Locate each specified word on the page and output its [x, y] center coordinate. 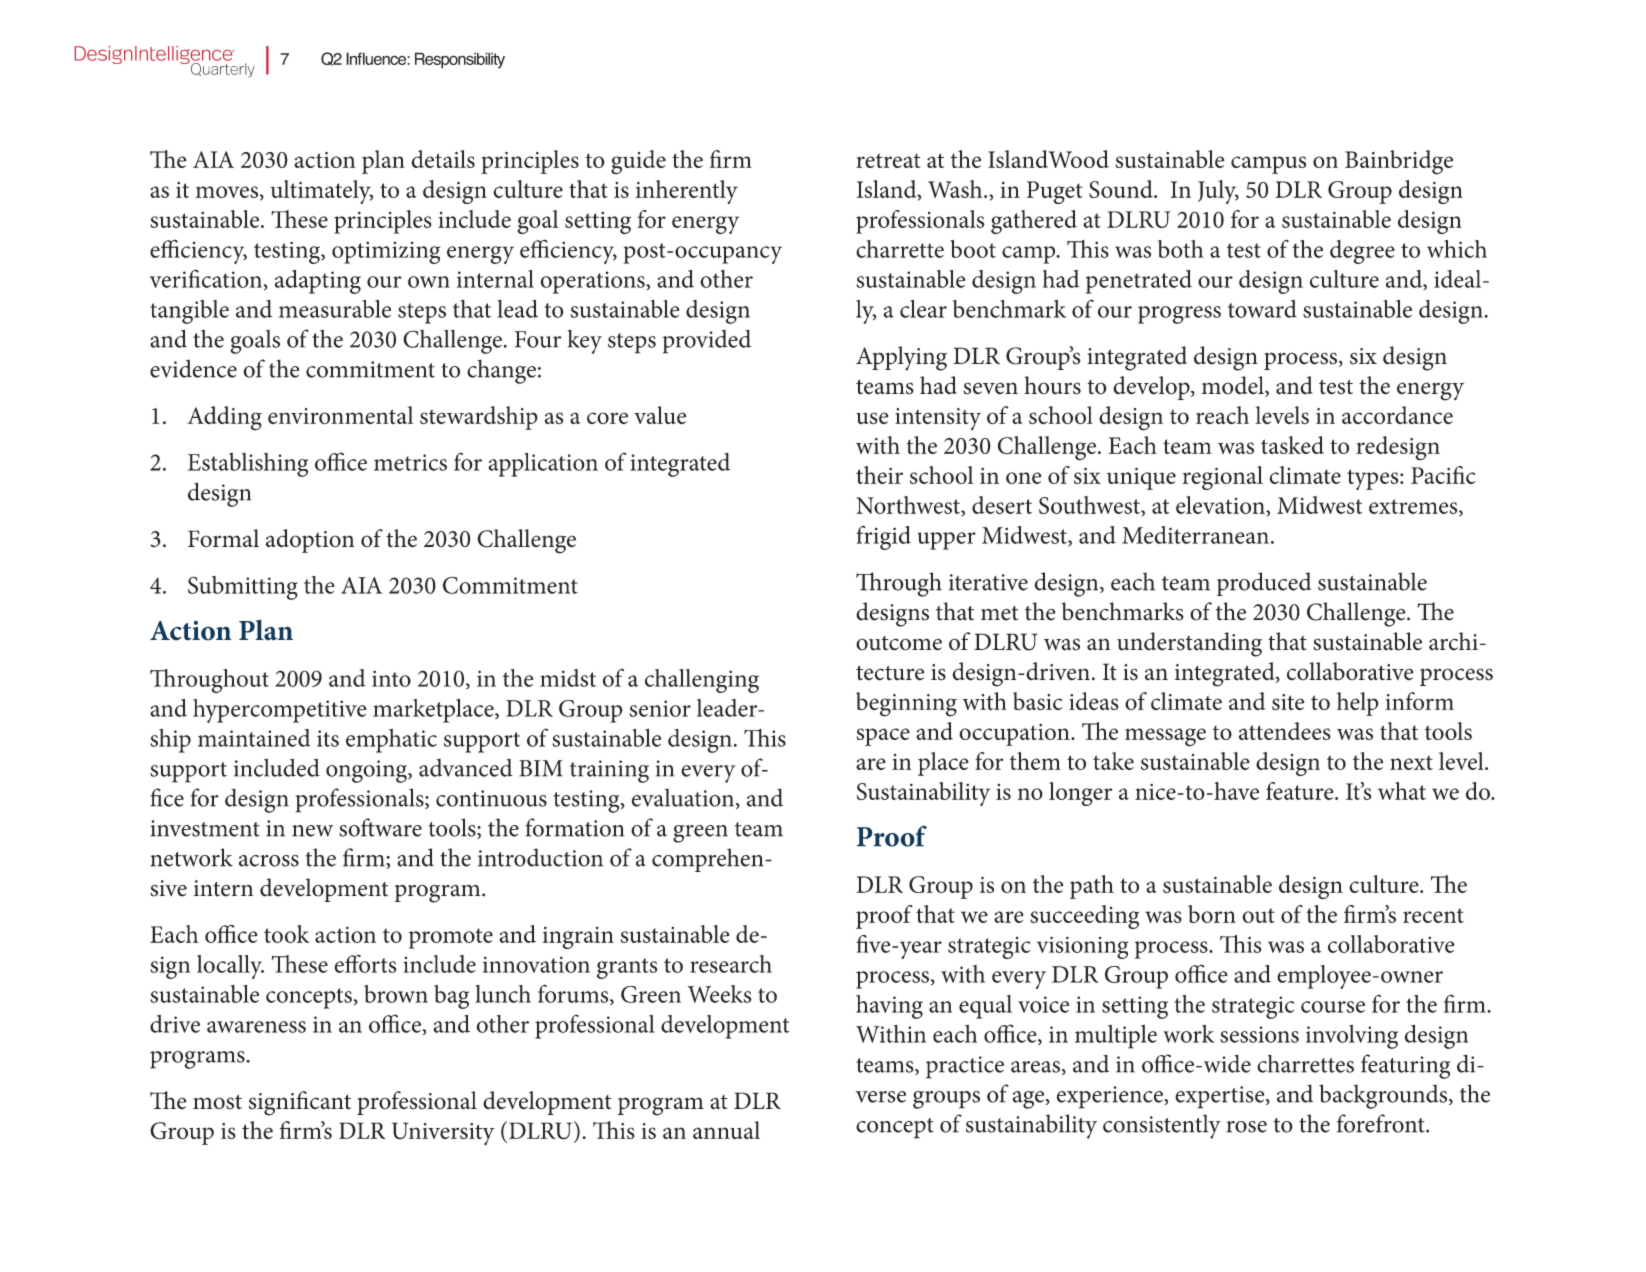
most [217, 1102]
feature [1301, 791]
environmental [340, 415]
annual [726, 1130]
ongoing [368, 771]
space [883, 737]
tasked [1292, 445]
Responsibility [460, 60]
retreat [888, 160]
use [872, 418]
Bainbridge [1399, 162]
